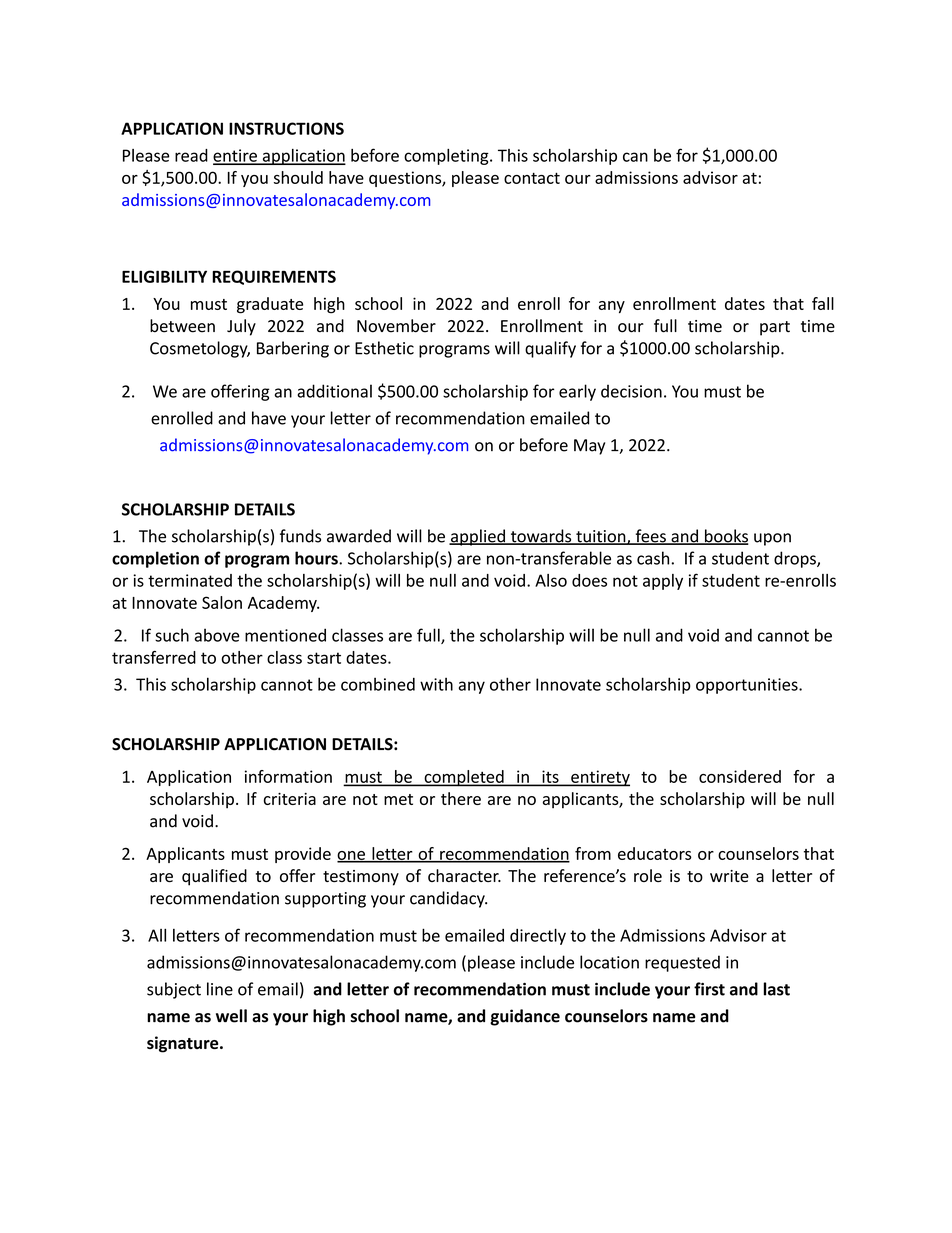 The width and height of the screenshot is (952, 1233). I want to click on well, so click(231, 1016).
